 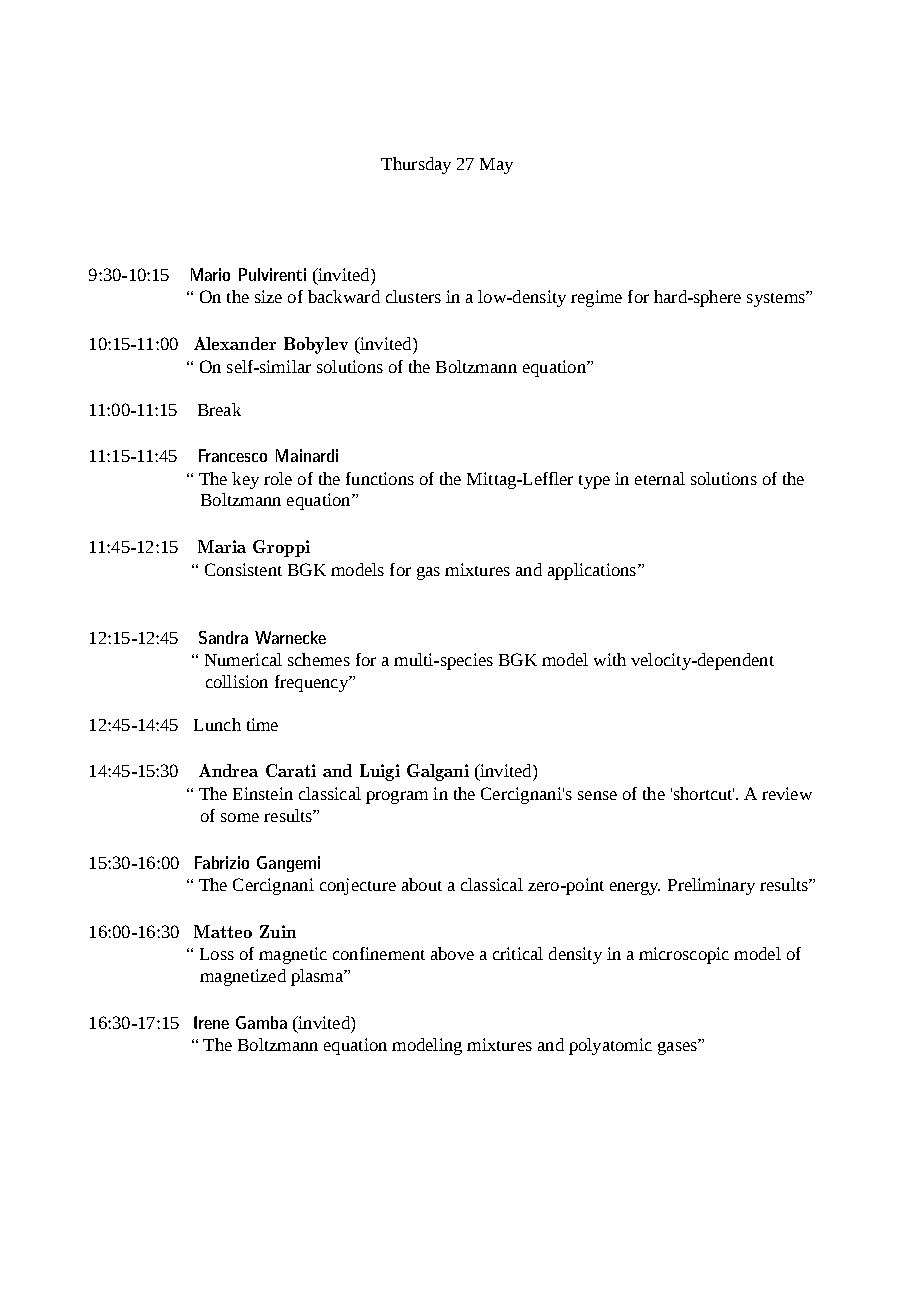 What do you see at coordinates (660, 478) in the document?
I see `eternal` at bounding box center [660, 478].
